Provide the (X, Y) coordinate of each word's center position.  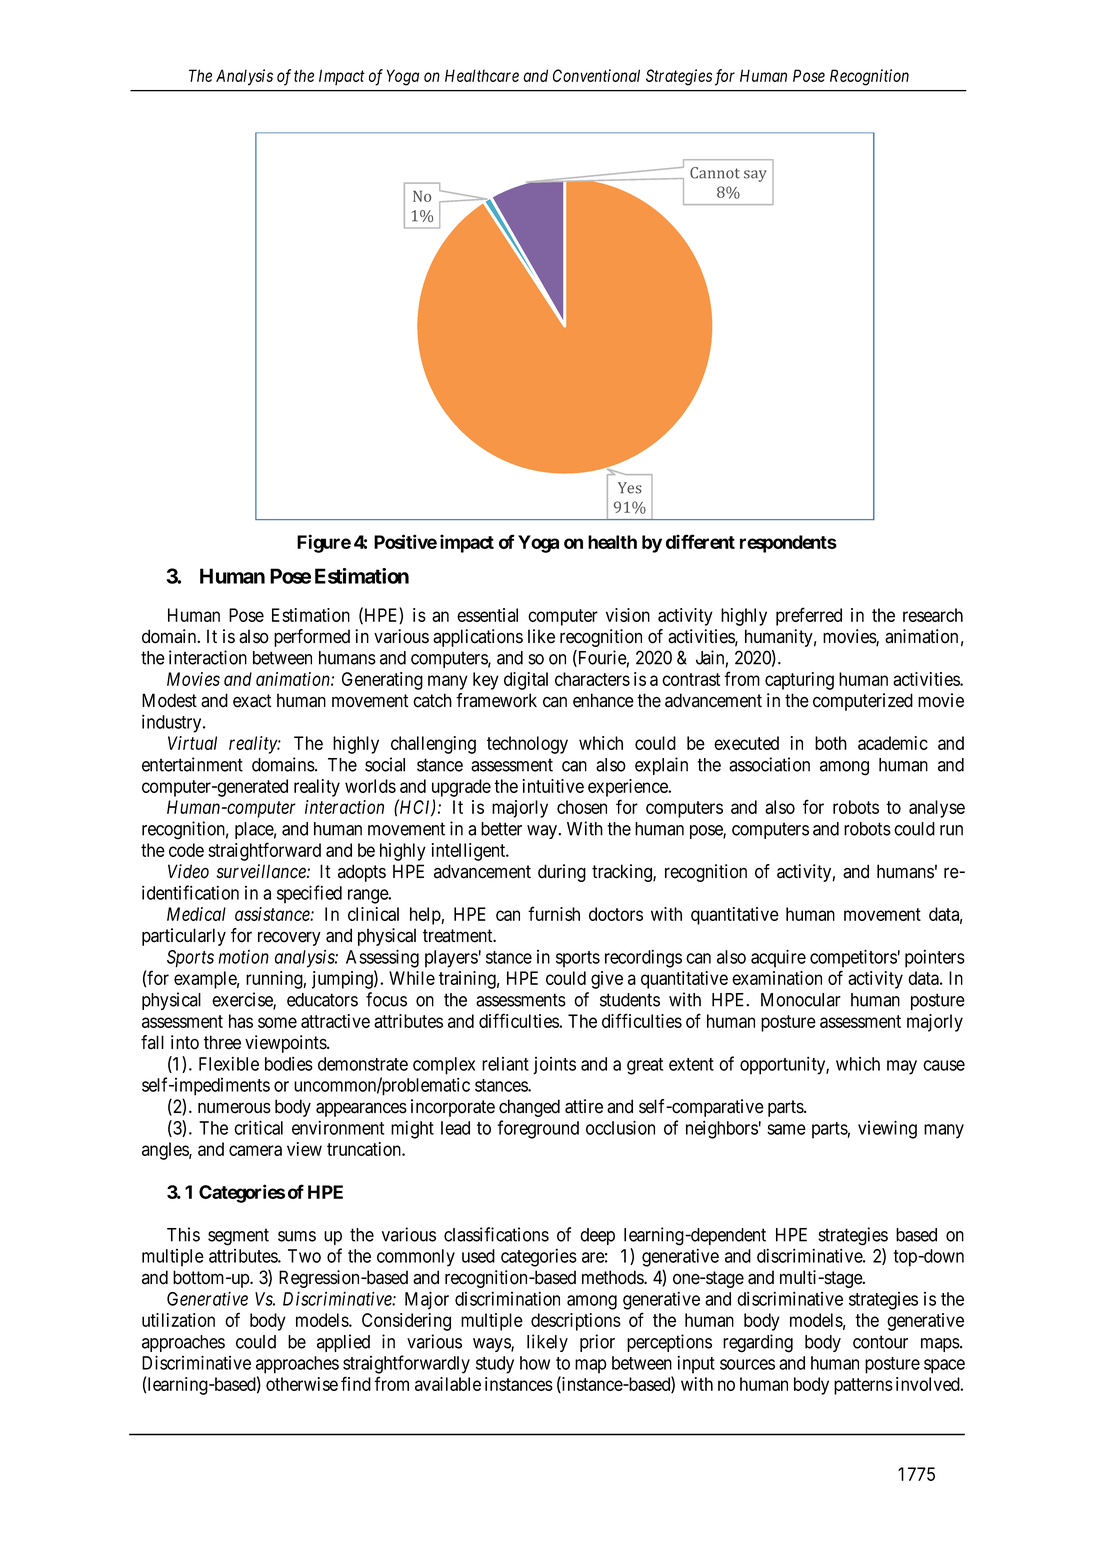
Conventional (596, 75)
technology (527, 745)
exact (252, 701)
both (831, 743)
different (700, 541)
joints (554, 1066)
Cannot (715, 173)
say (755, 176)
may (902, 1067)
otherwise (302, 1384)
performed (312, 638)
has (241, 1021)
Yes (630, 488)
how (535, 1363)
